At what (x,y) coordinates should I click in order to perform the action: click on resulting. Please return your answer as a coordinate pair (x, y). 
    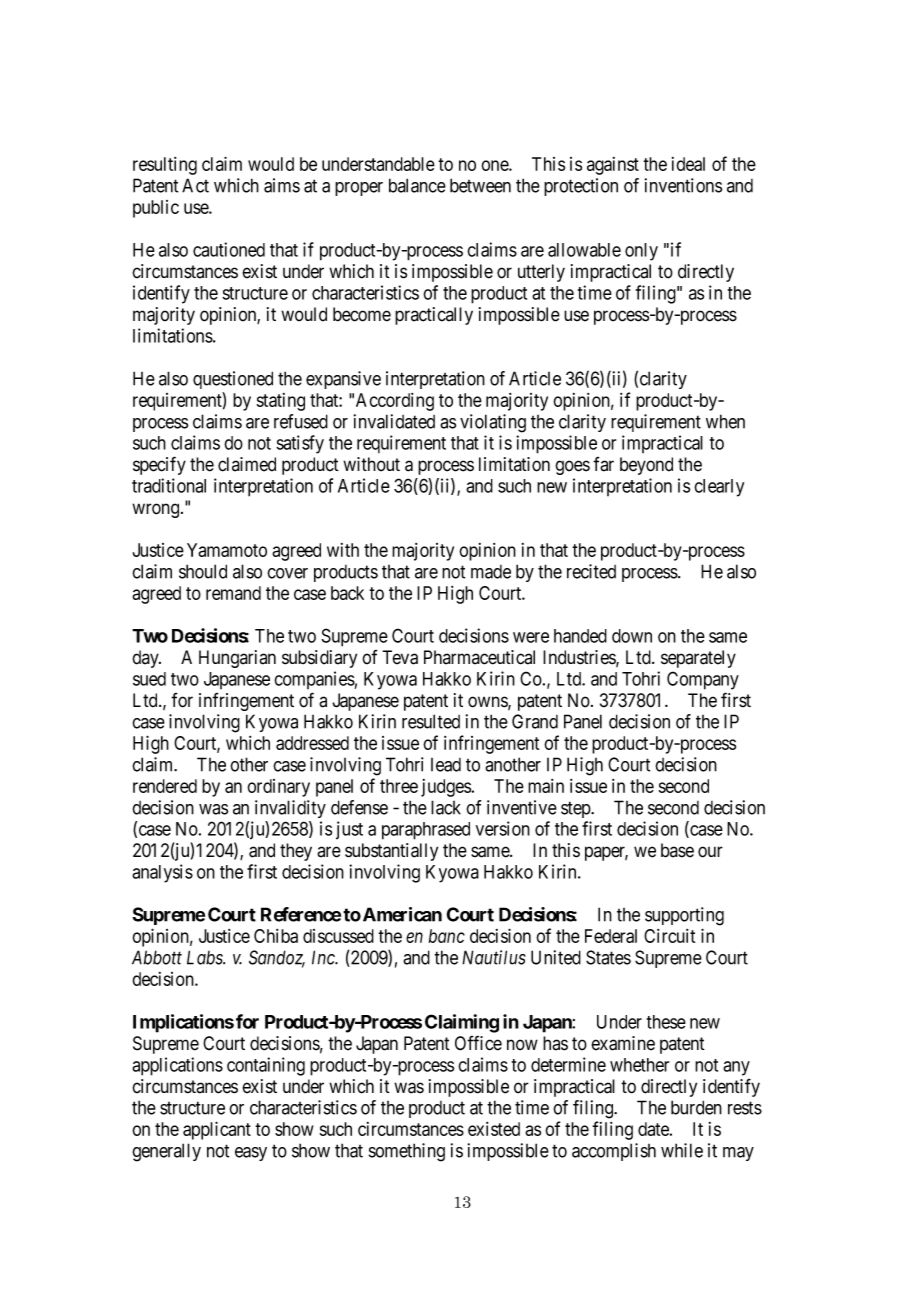
    Looking at the image, I should click on (165, 166).
